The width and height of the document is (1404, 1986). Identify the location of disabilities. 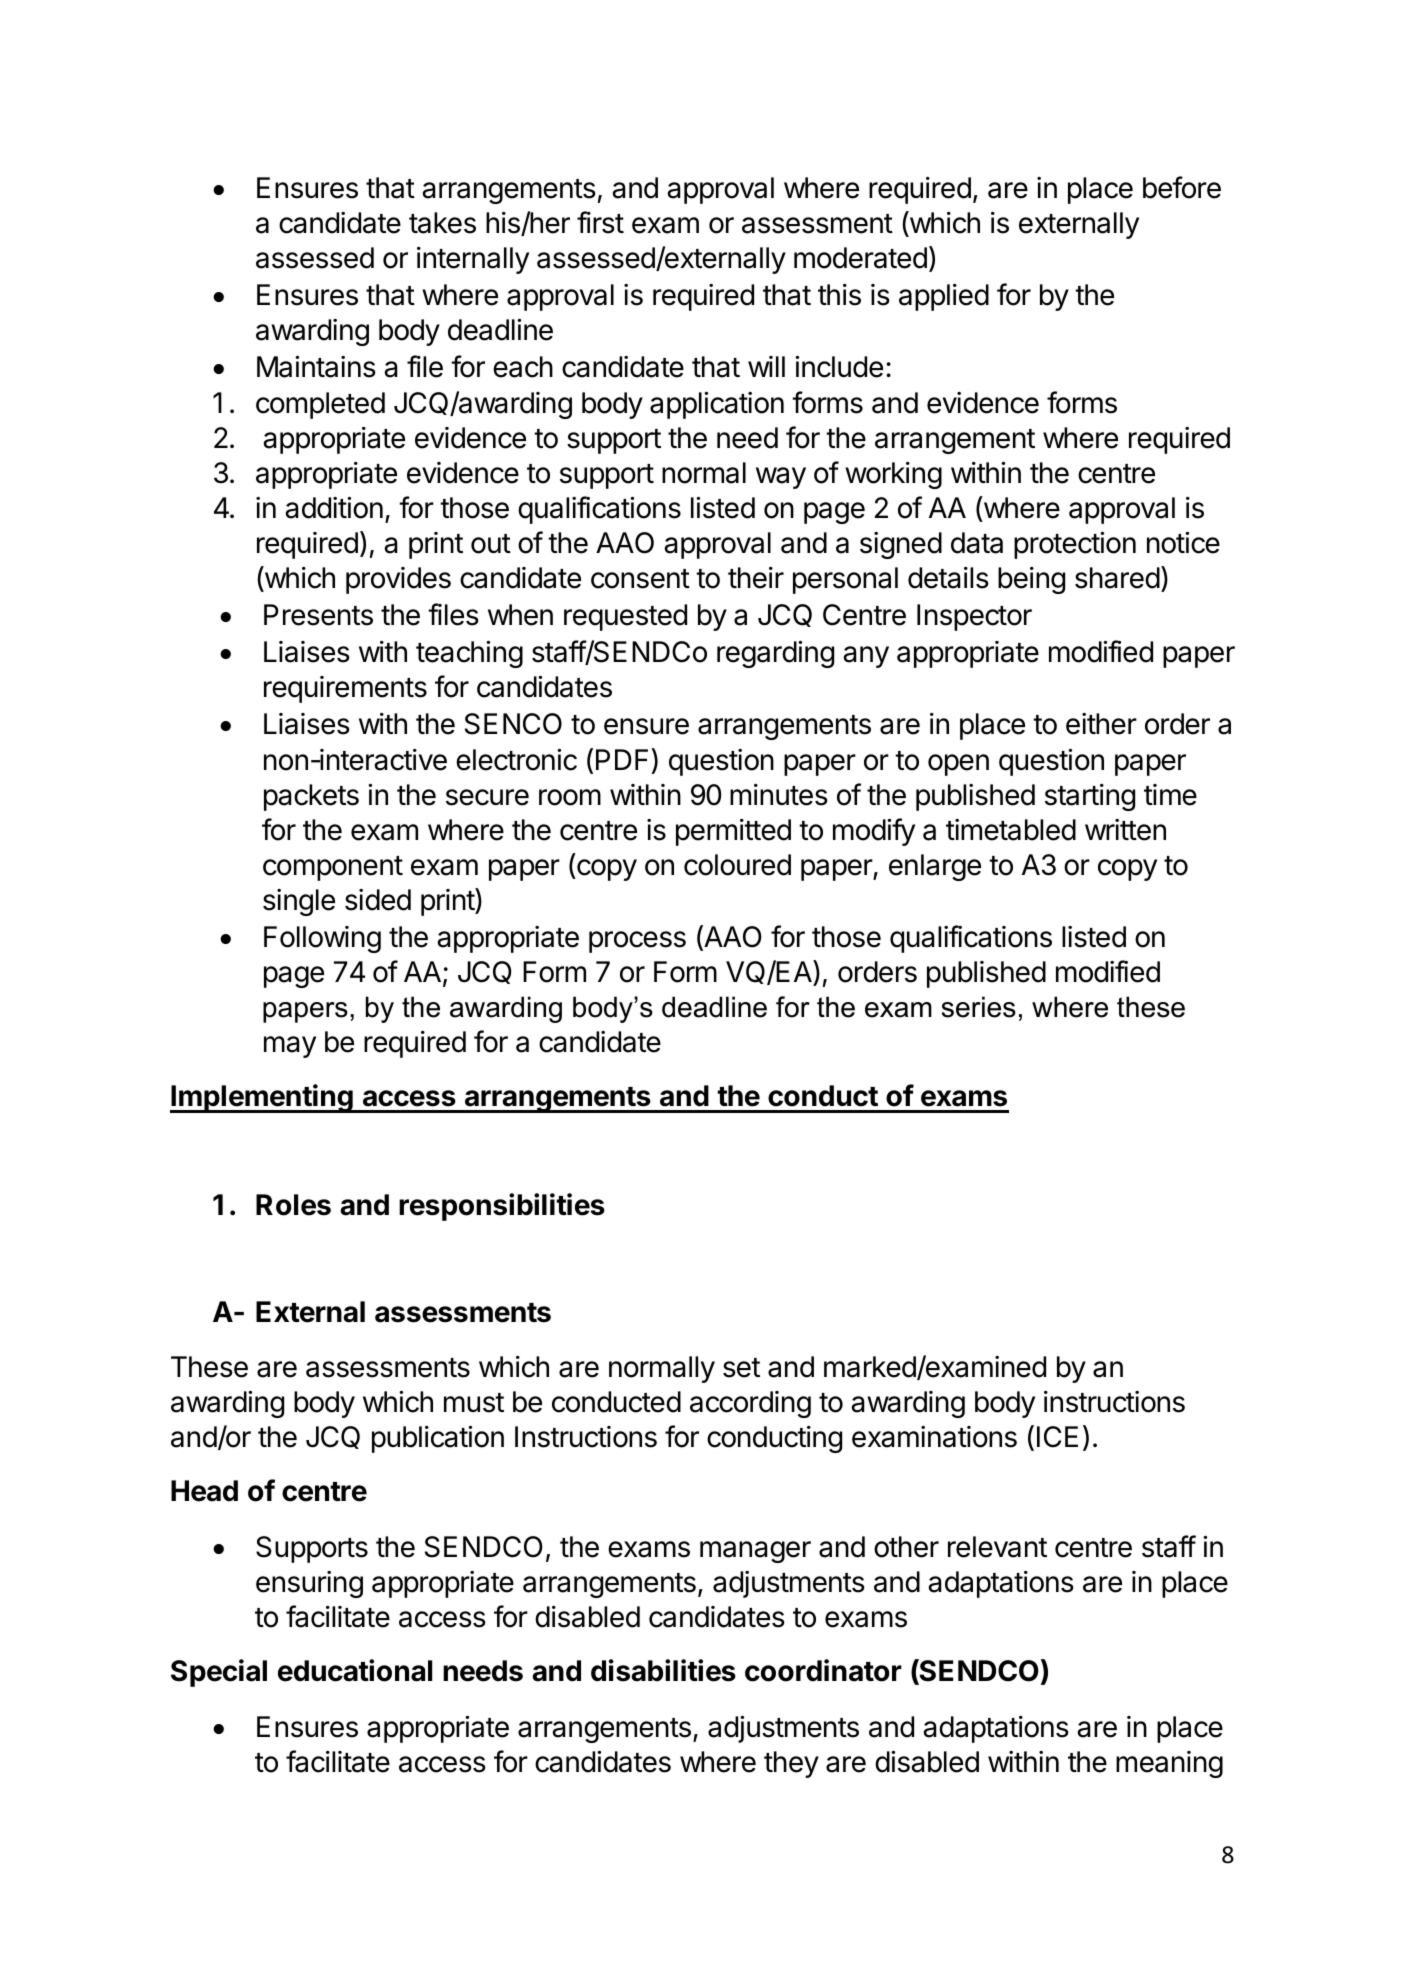
(663, 1670).
